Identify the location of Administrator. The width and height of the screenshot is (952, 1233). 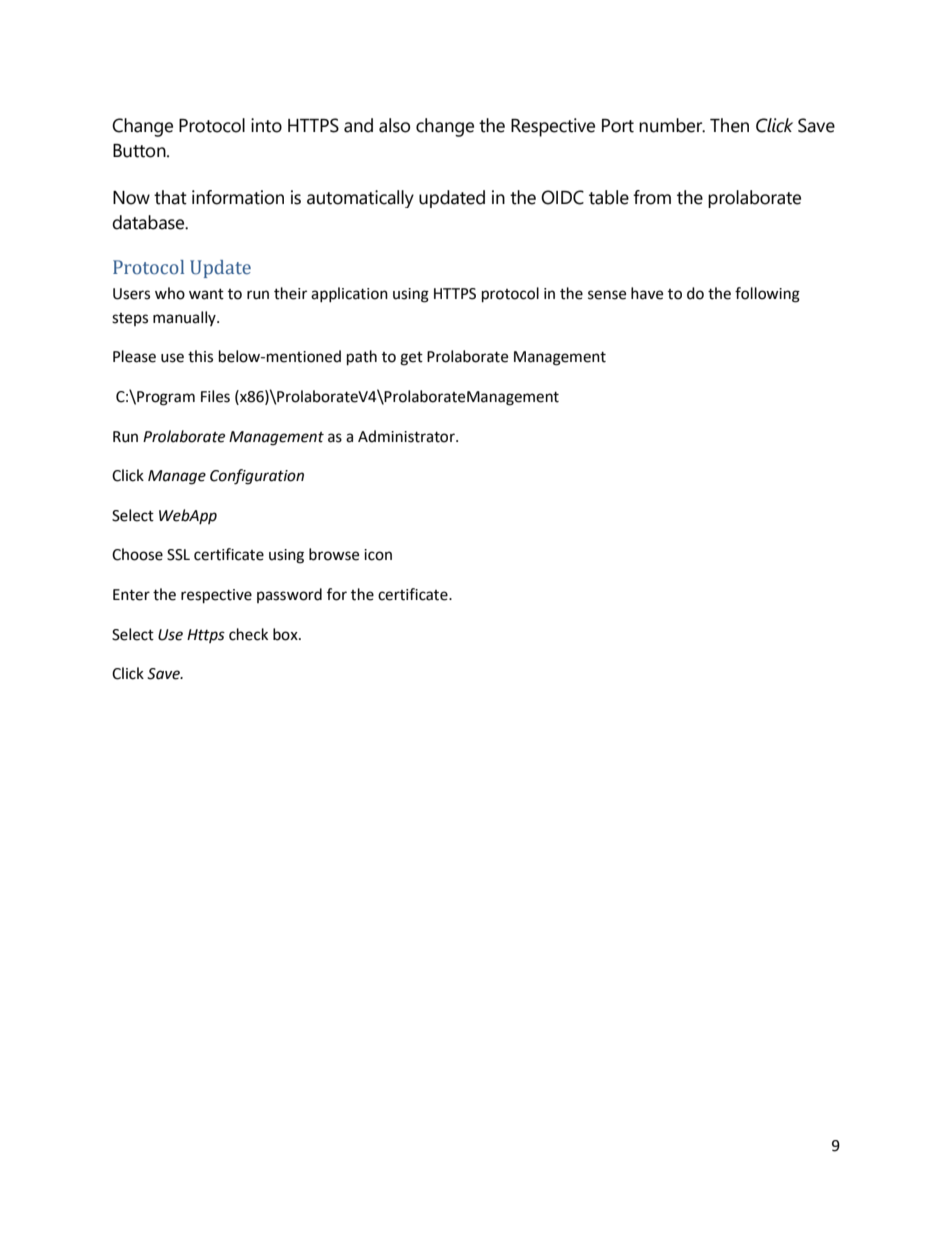
(407, 436).
